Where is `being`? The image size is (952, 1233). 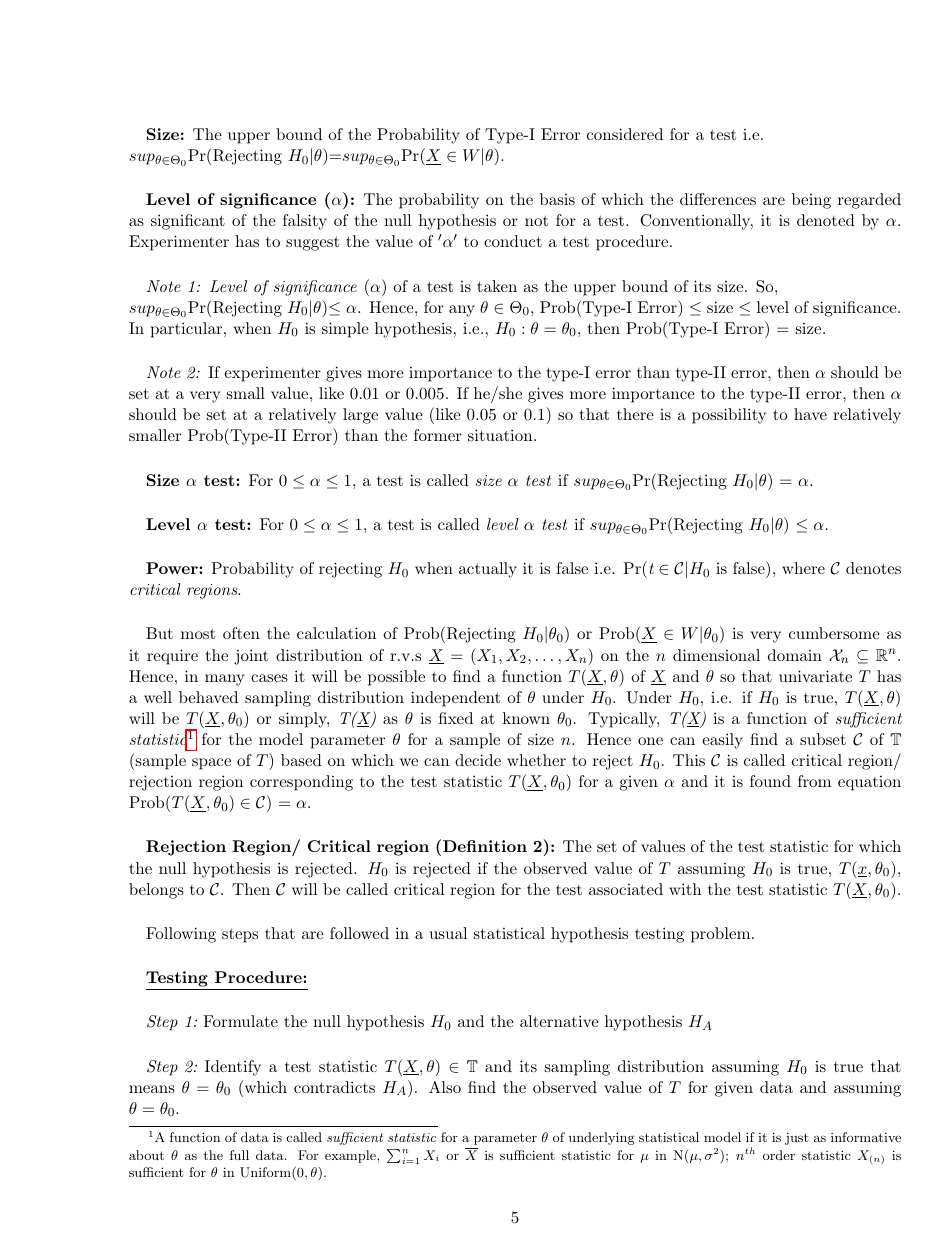
being is located at coordinates (811, 201).
